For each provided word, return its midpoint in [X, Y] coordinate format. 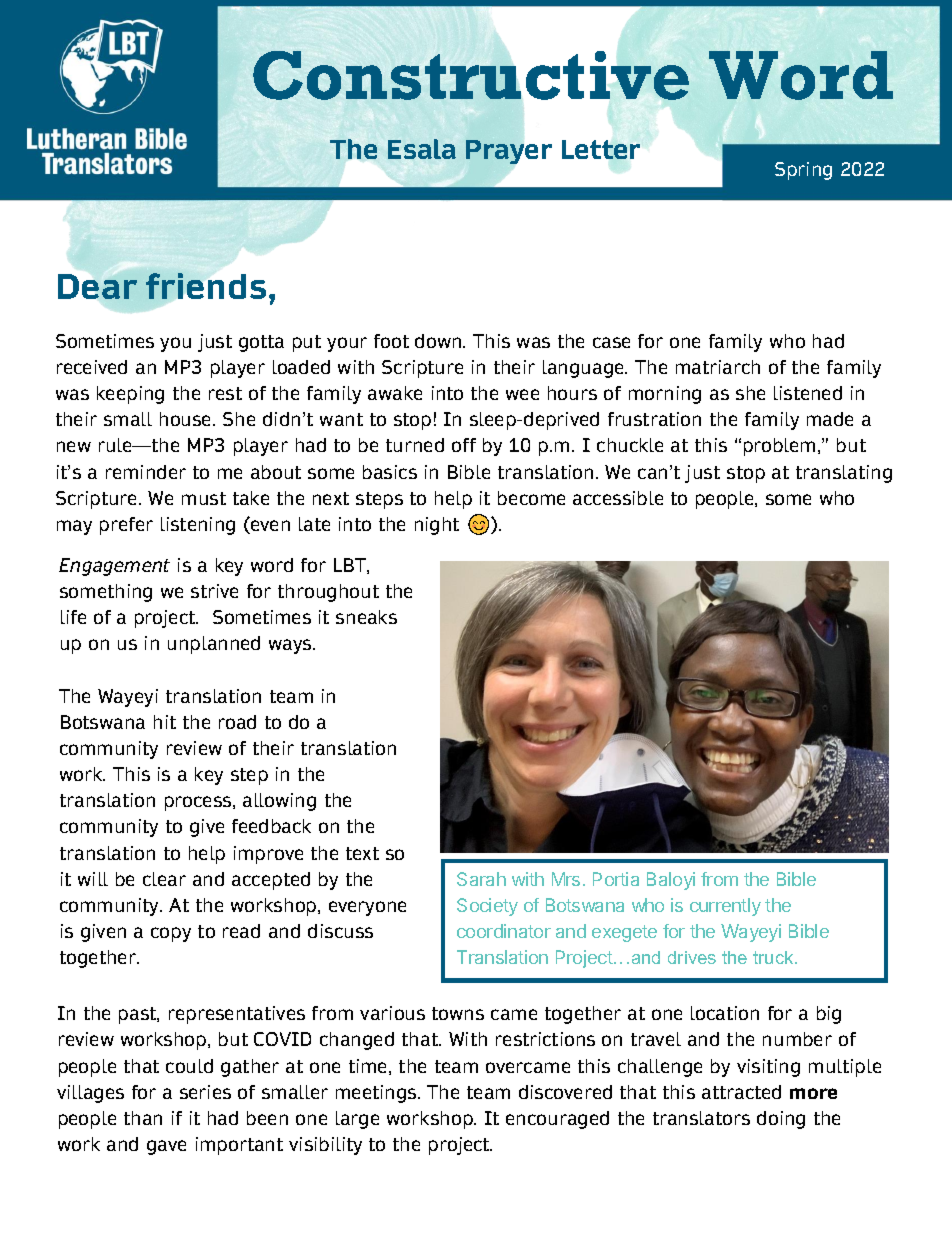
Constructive [471, 75]
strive [214, 591]
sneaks [366, 617]
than [143, 1118]
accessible [618, 498]
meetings [377, 1094]
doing [781, 1120]
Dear [97, 286]
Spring [803, 171]
